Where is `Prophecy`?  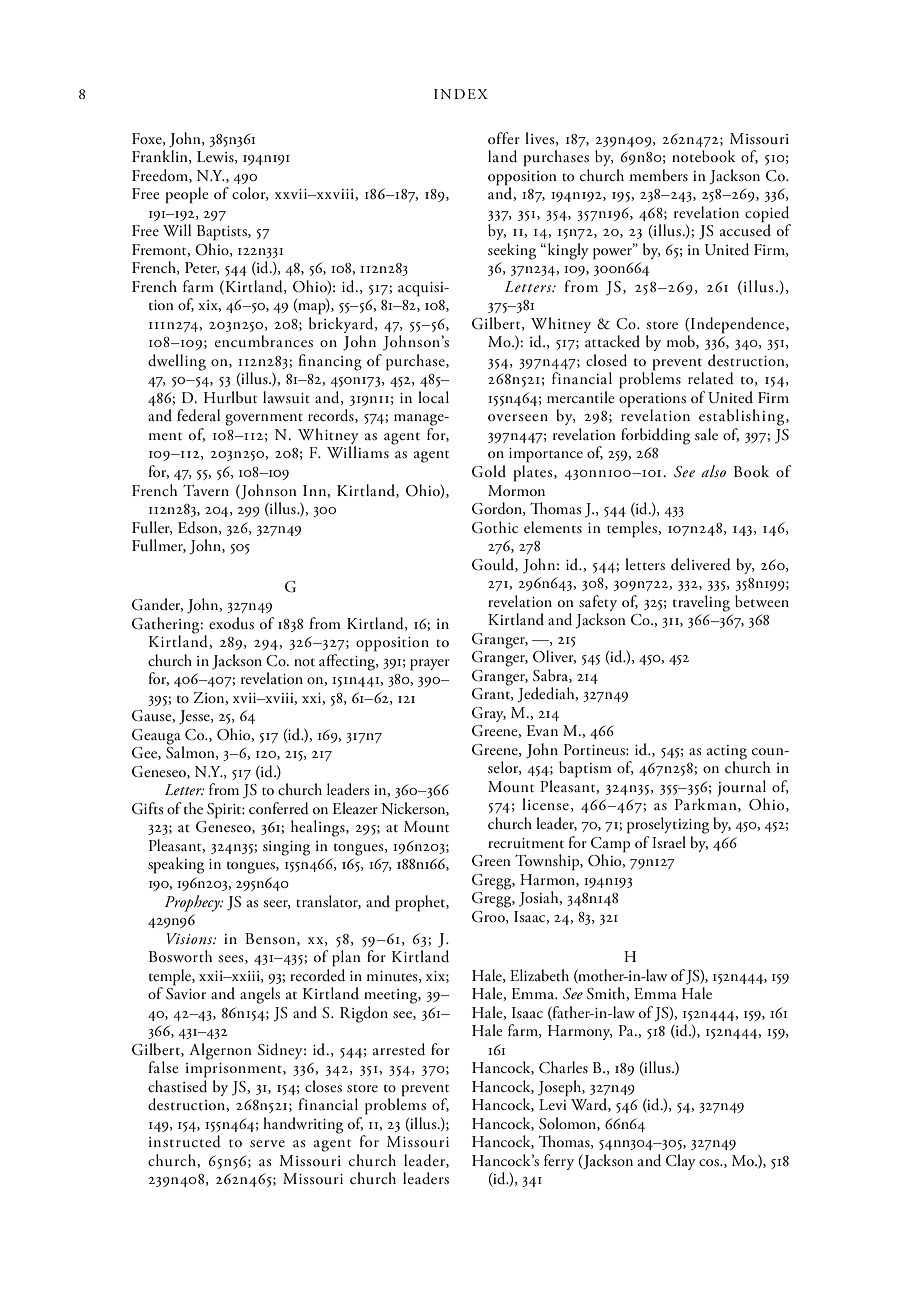
Prophecy is located at coordinates (193, 903).
